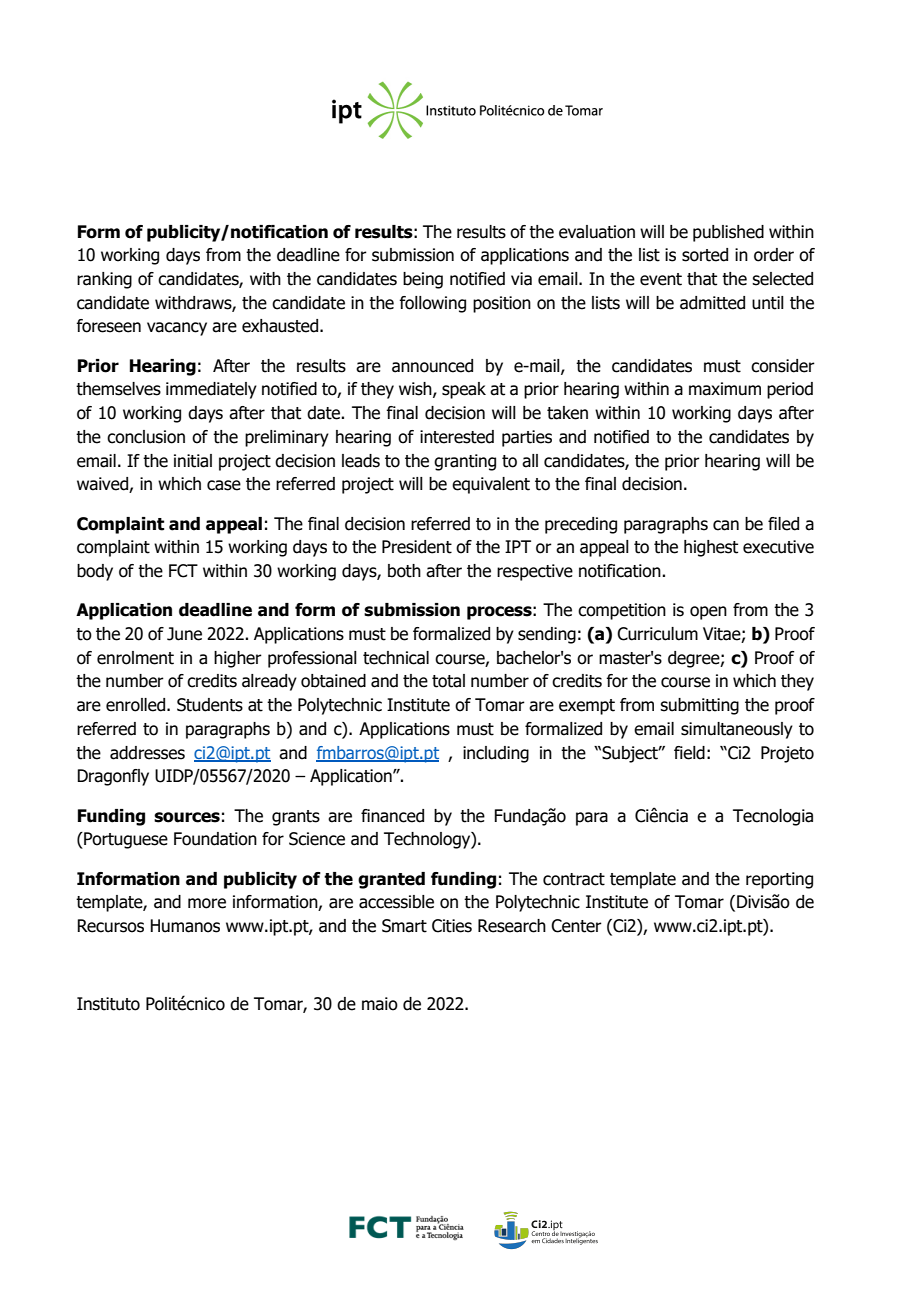  What do you see at coordinates (708, 613) in the screenshot?
I see `open` at bounding box center [708, 613].
